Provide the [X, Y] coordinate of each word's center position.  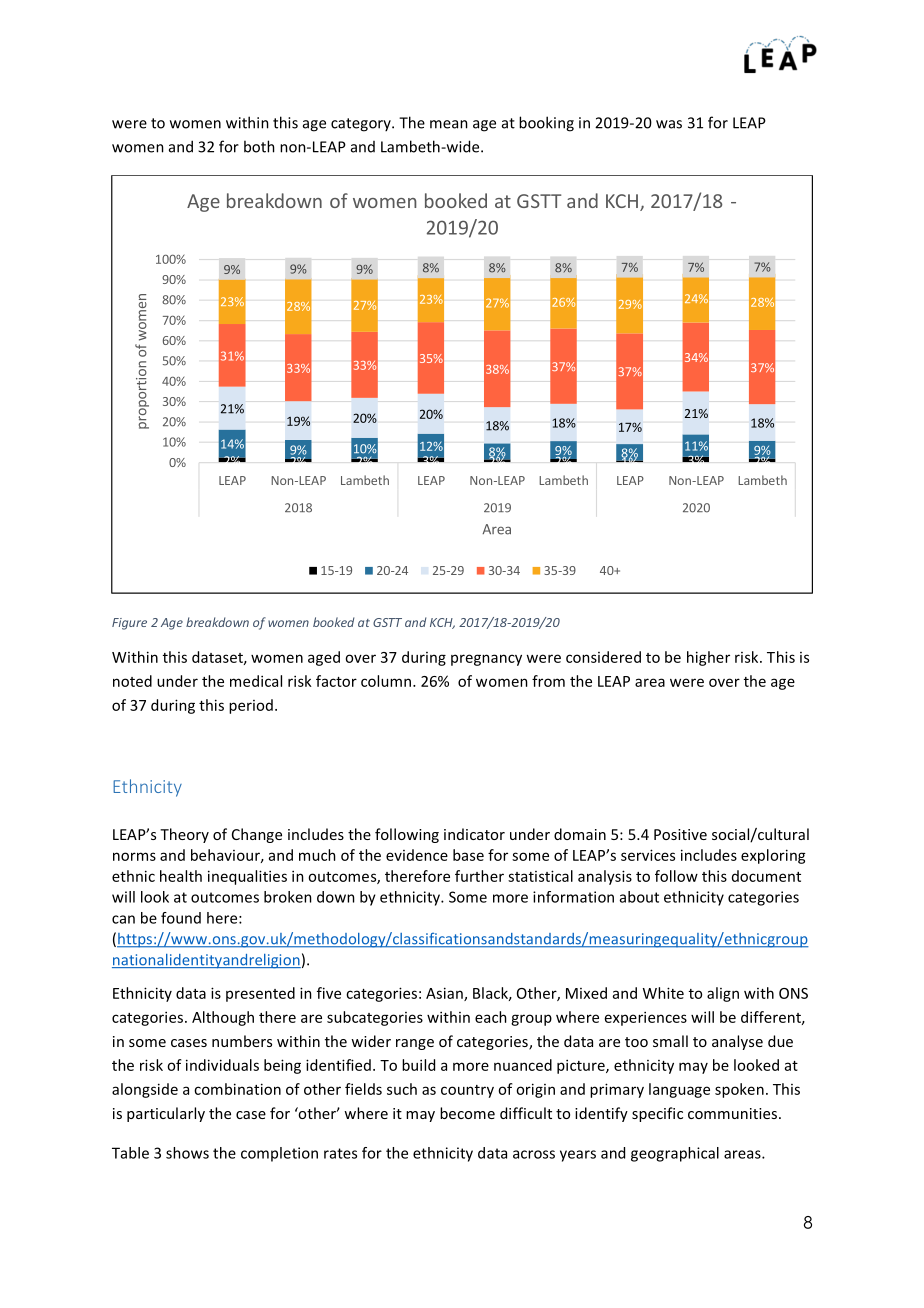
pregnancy [486, 660]
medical [256, 681]
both [259, 146]
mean [449, 124]
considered [603, 657]
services [648, 855]
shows [187, 1153]
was [669, 124]
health [181, 876]
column [386, 681]
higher [708, 658]
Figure [129, 624]
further [479, 876]
